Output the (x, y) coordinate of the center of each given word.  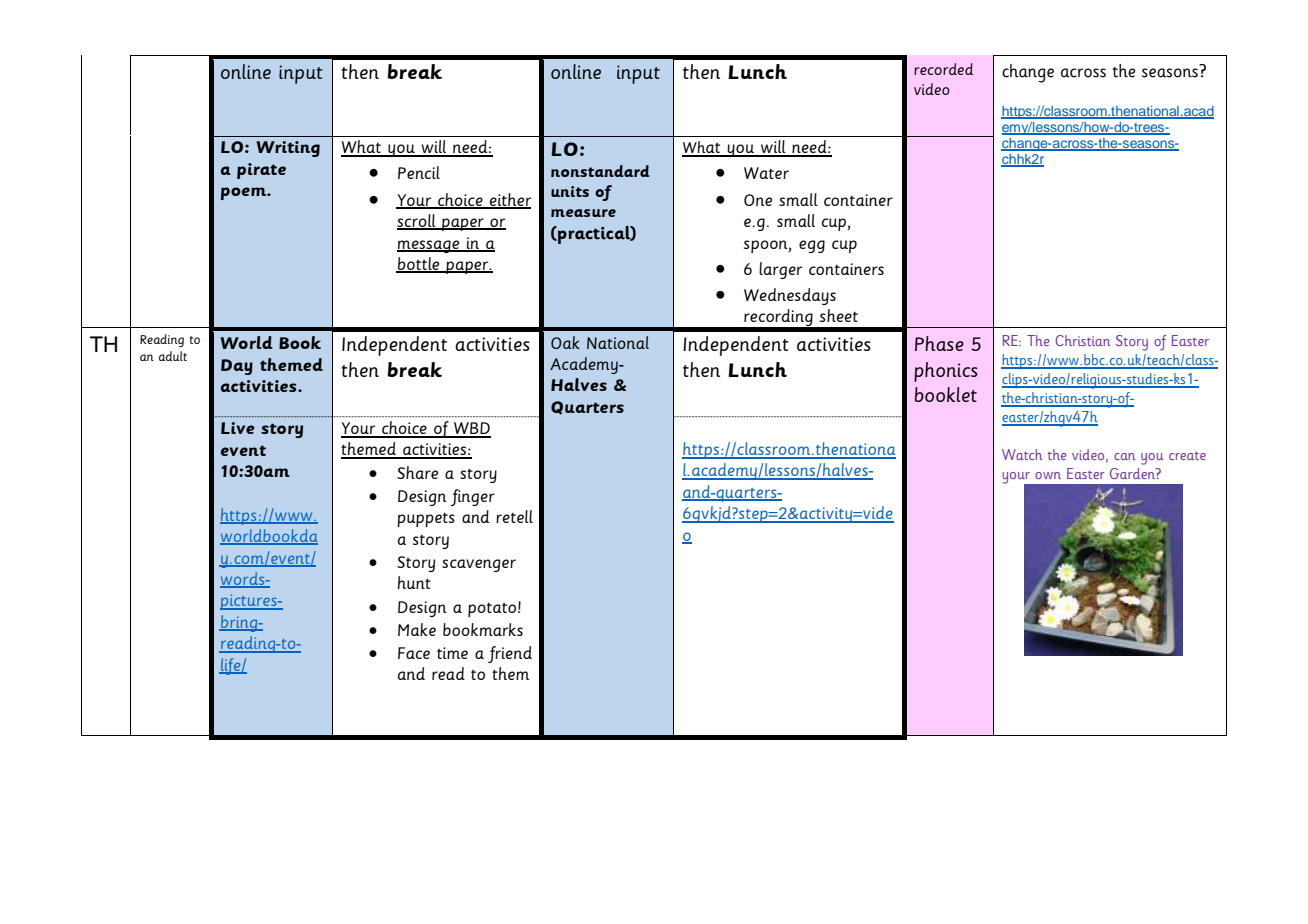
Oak (565, 342)
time (452, 653)
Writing (288, 149)
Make (417, 629)
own (1048, 475)
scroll (417, 222)
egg (812, 246)
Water (766, 173)
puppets (426, 520)
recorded (943, 69)
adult (173, 356)
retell (514, 516)
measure (583, 213)
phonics (946, 372)
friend (510, 654)
